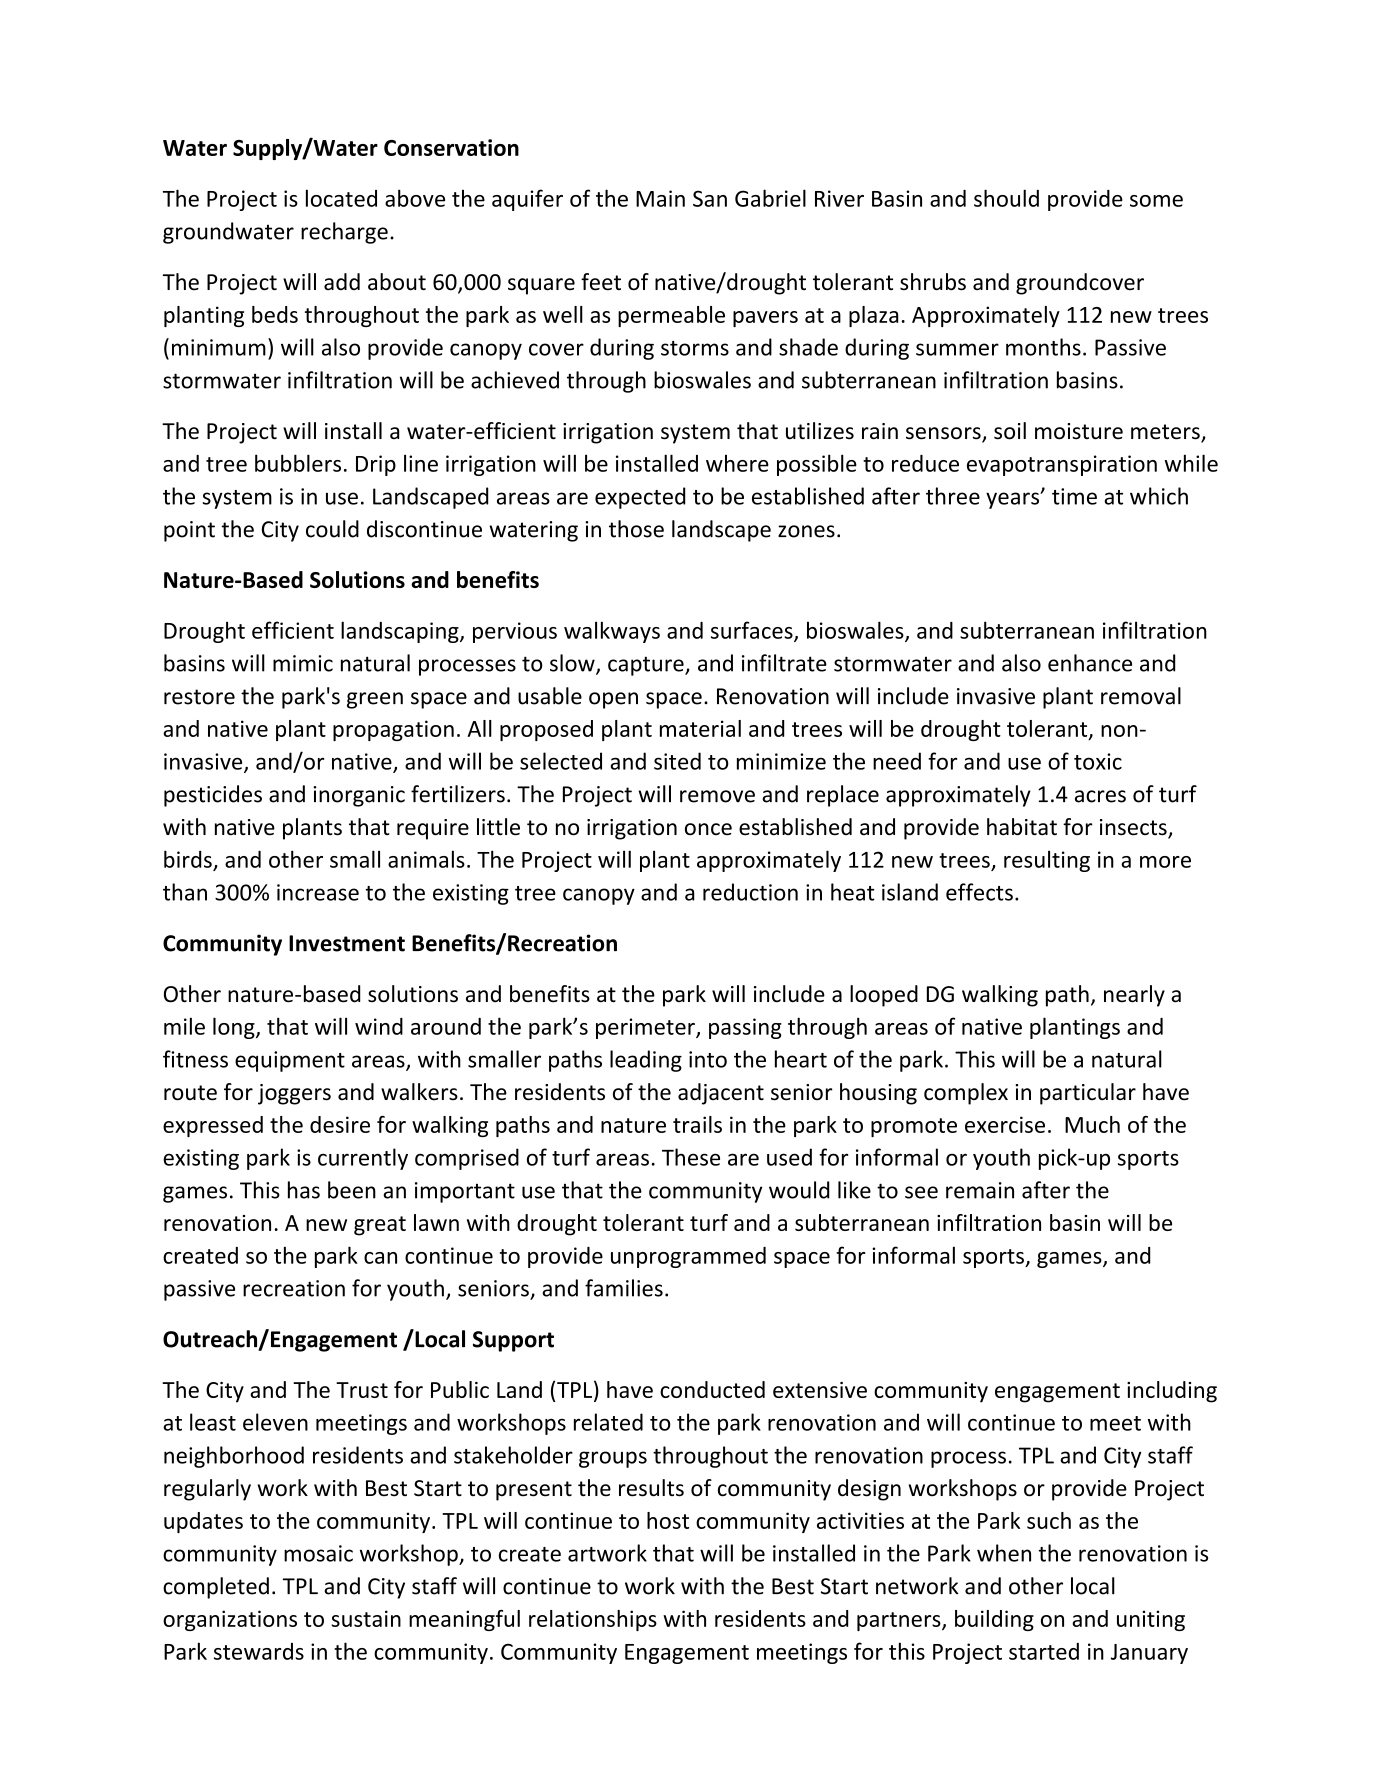  What do you see at coordinates (303, 663) in the screenshot?
I see `mimic` at bounding box center [303, 663].
